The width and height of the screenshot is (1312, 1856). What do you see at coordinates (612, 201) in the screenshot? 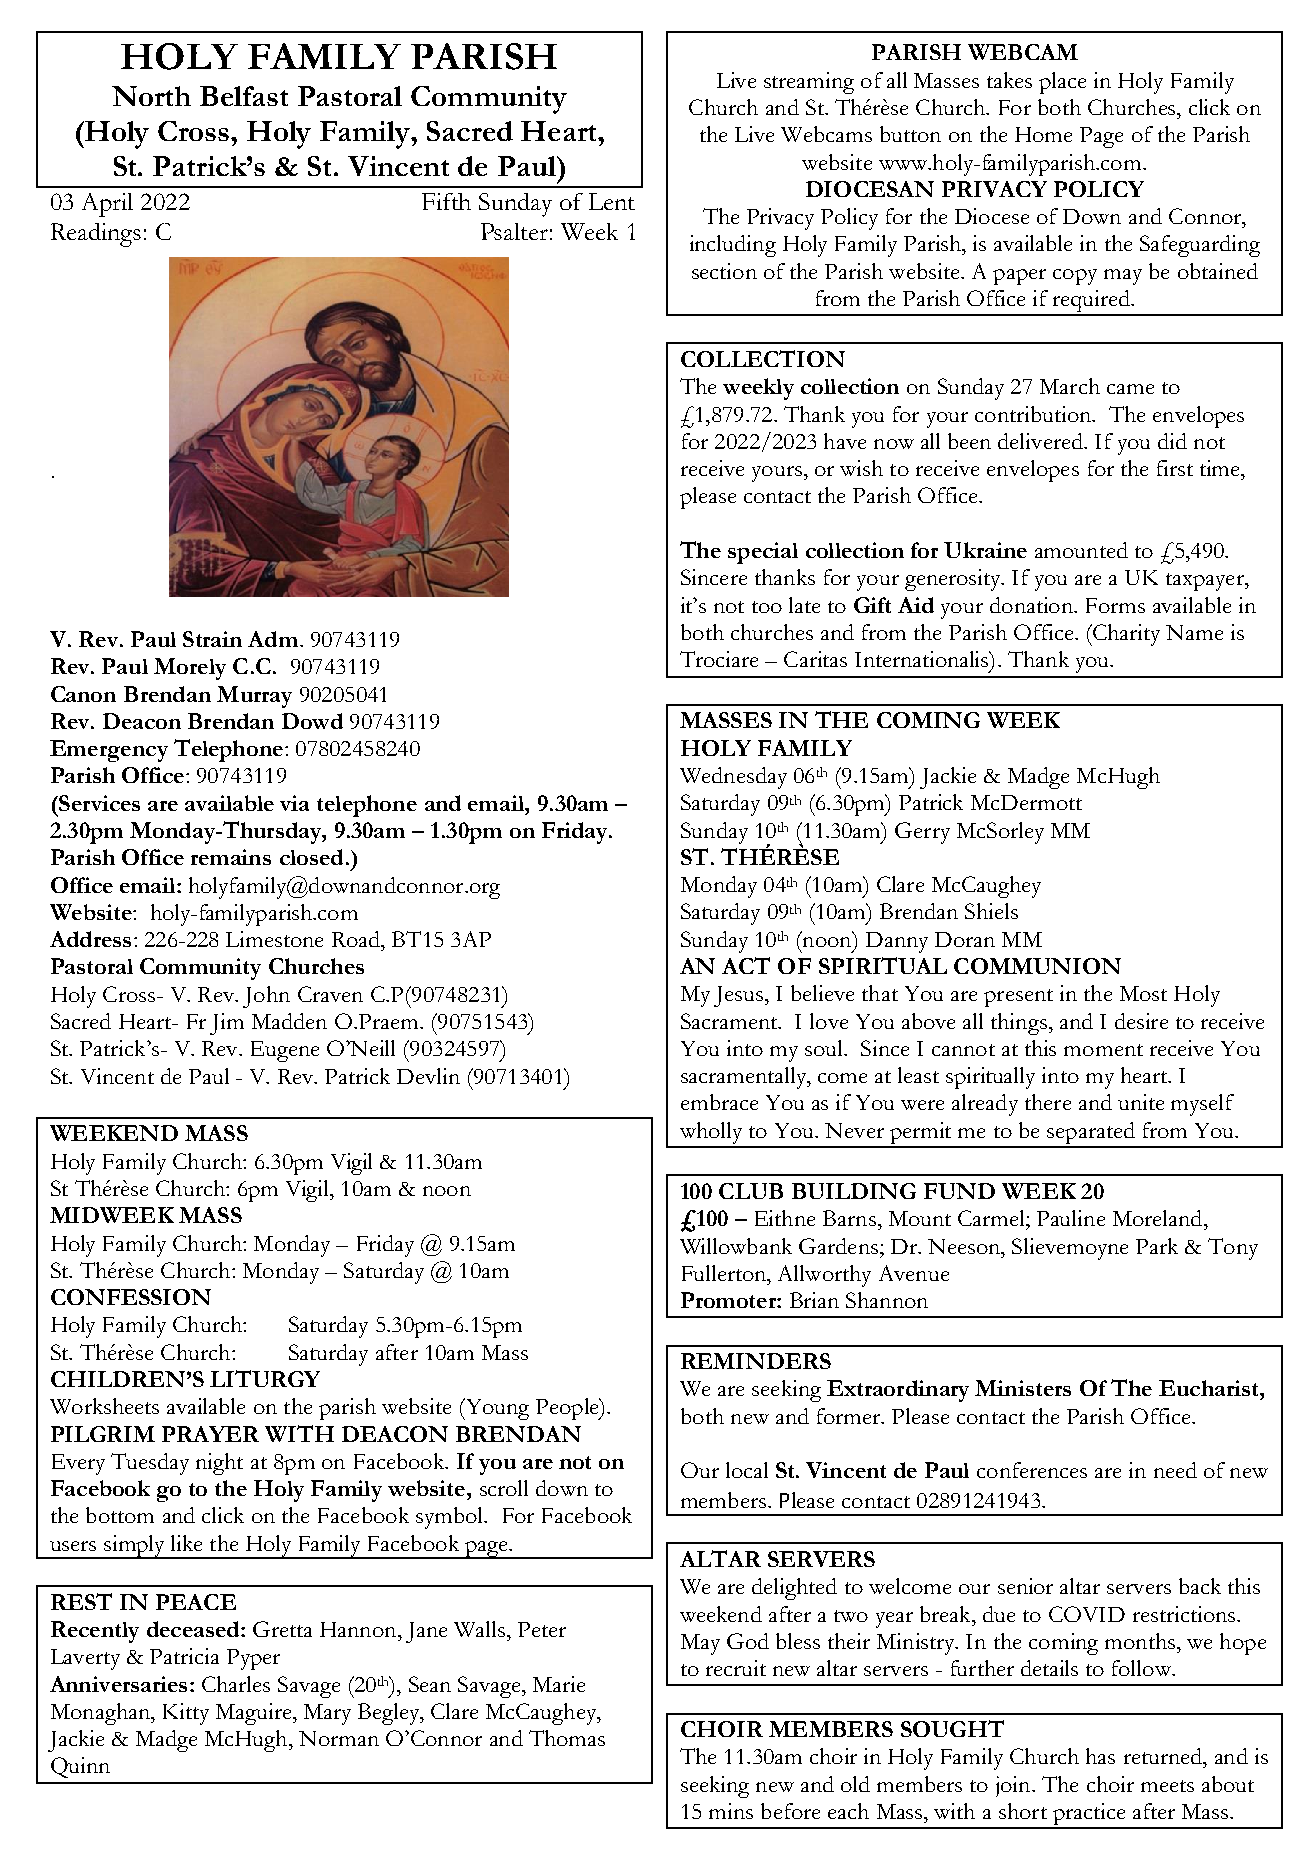
I see `Lent` at bounding box center [612, 201].
